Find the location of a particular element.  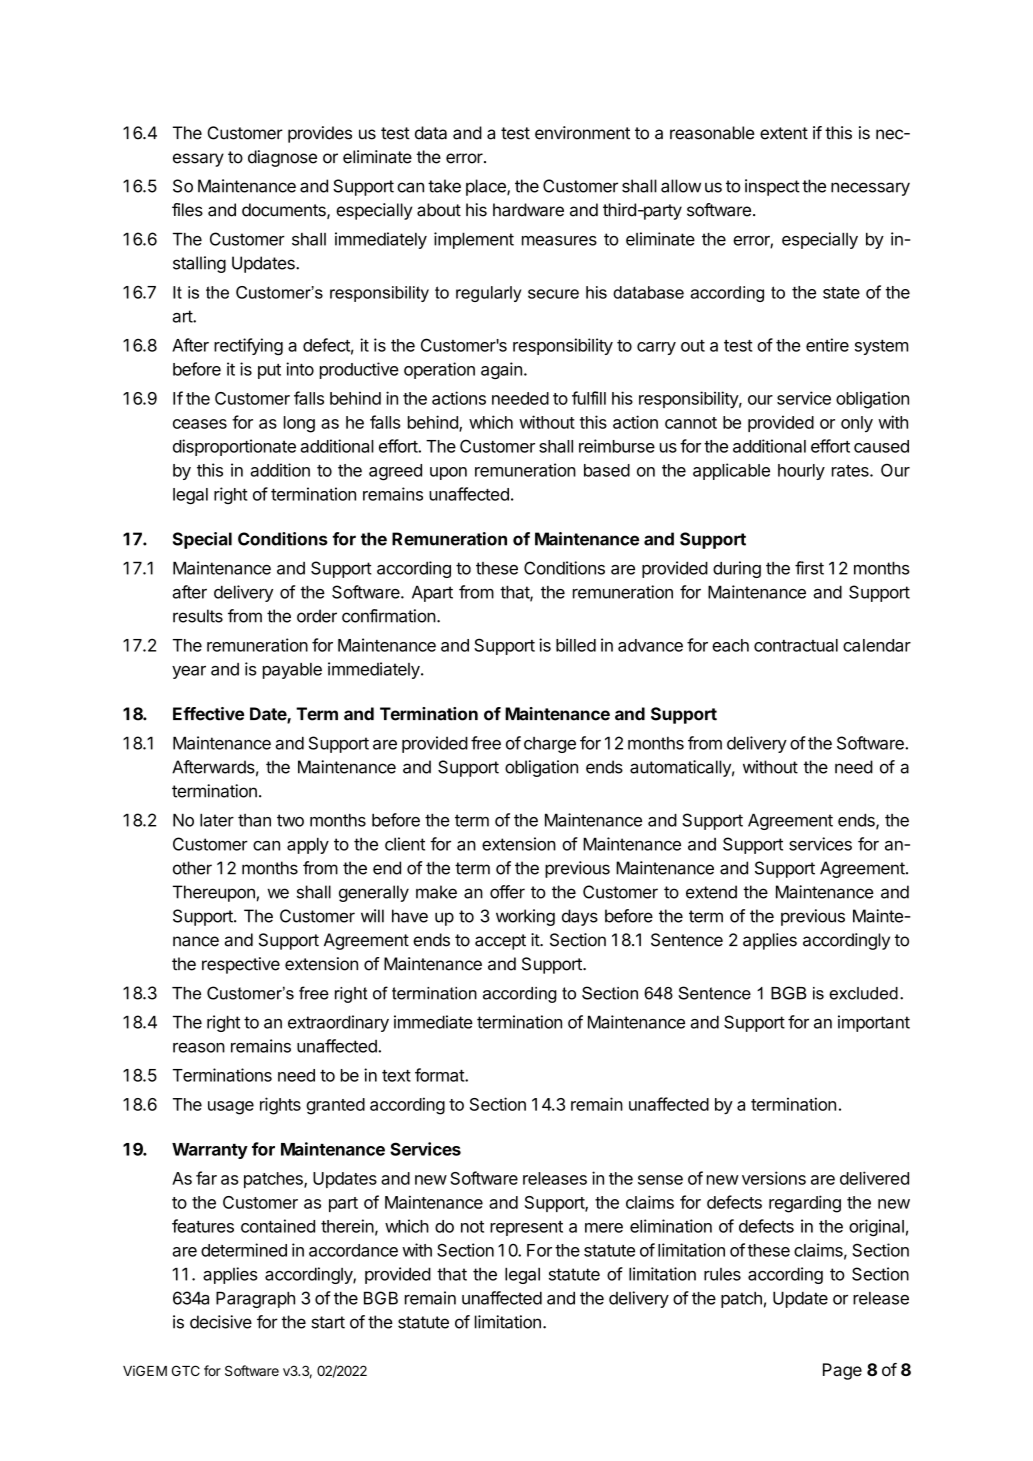

diagnose is located at coordinates (282, 158).
